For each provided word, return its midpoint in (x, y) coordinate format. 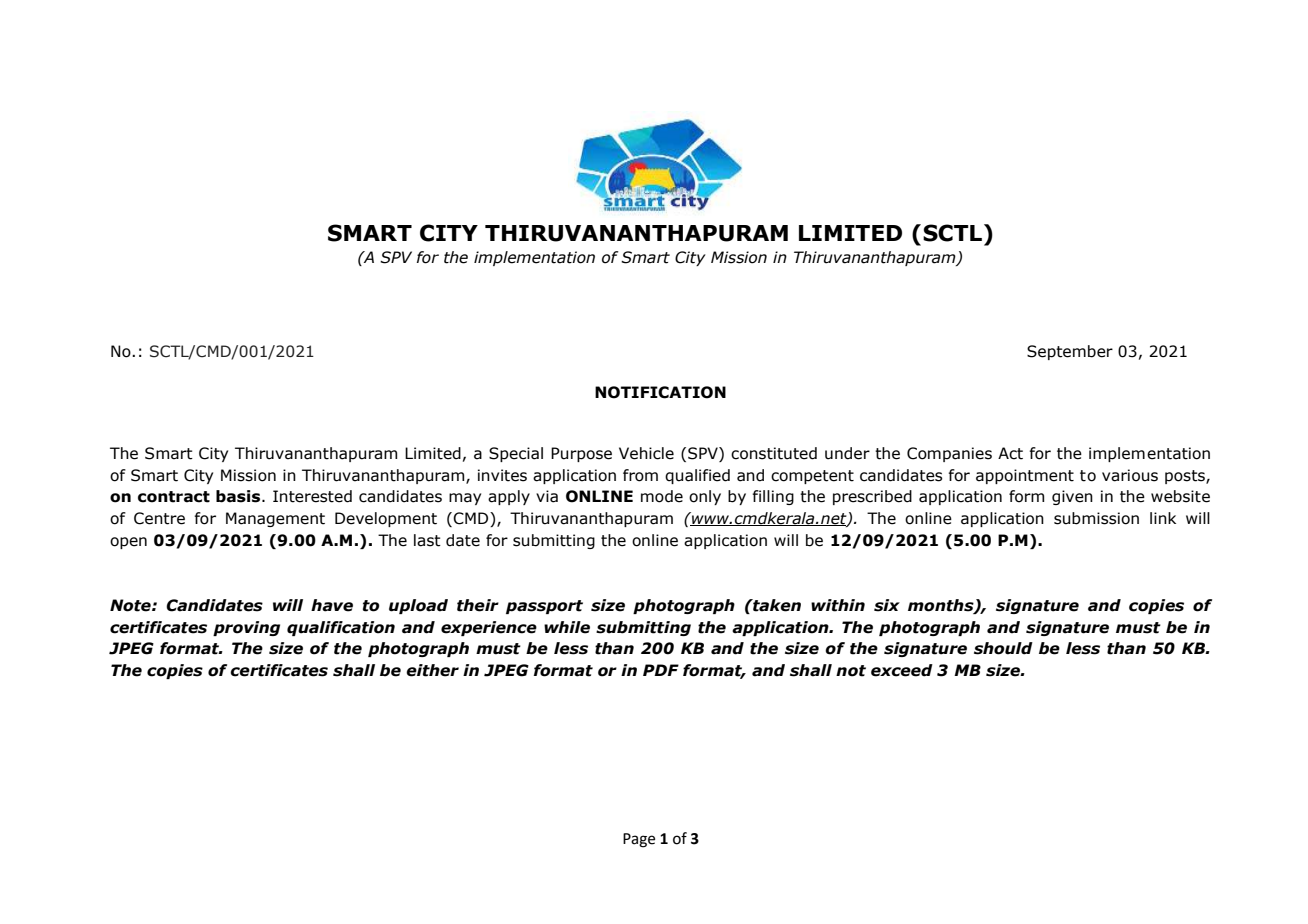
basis (239, 496)
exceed (902, 670)
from (640, 475)
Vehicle (646, 453)
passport (544, 607)
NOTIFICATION (660, 392)
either (432, 670)
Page (639, 840)
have (332, 605)
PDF (661, 670)
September (1070, 352)
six (887, 605)
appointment (1025, 476)
